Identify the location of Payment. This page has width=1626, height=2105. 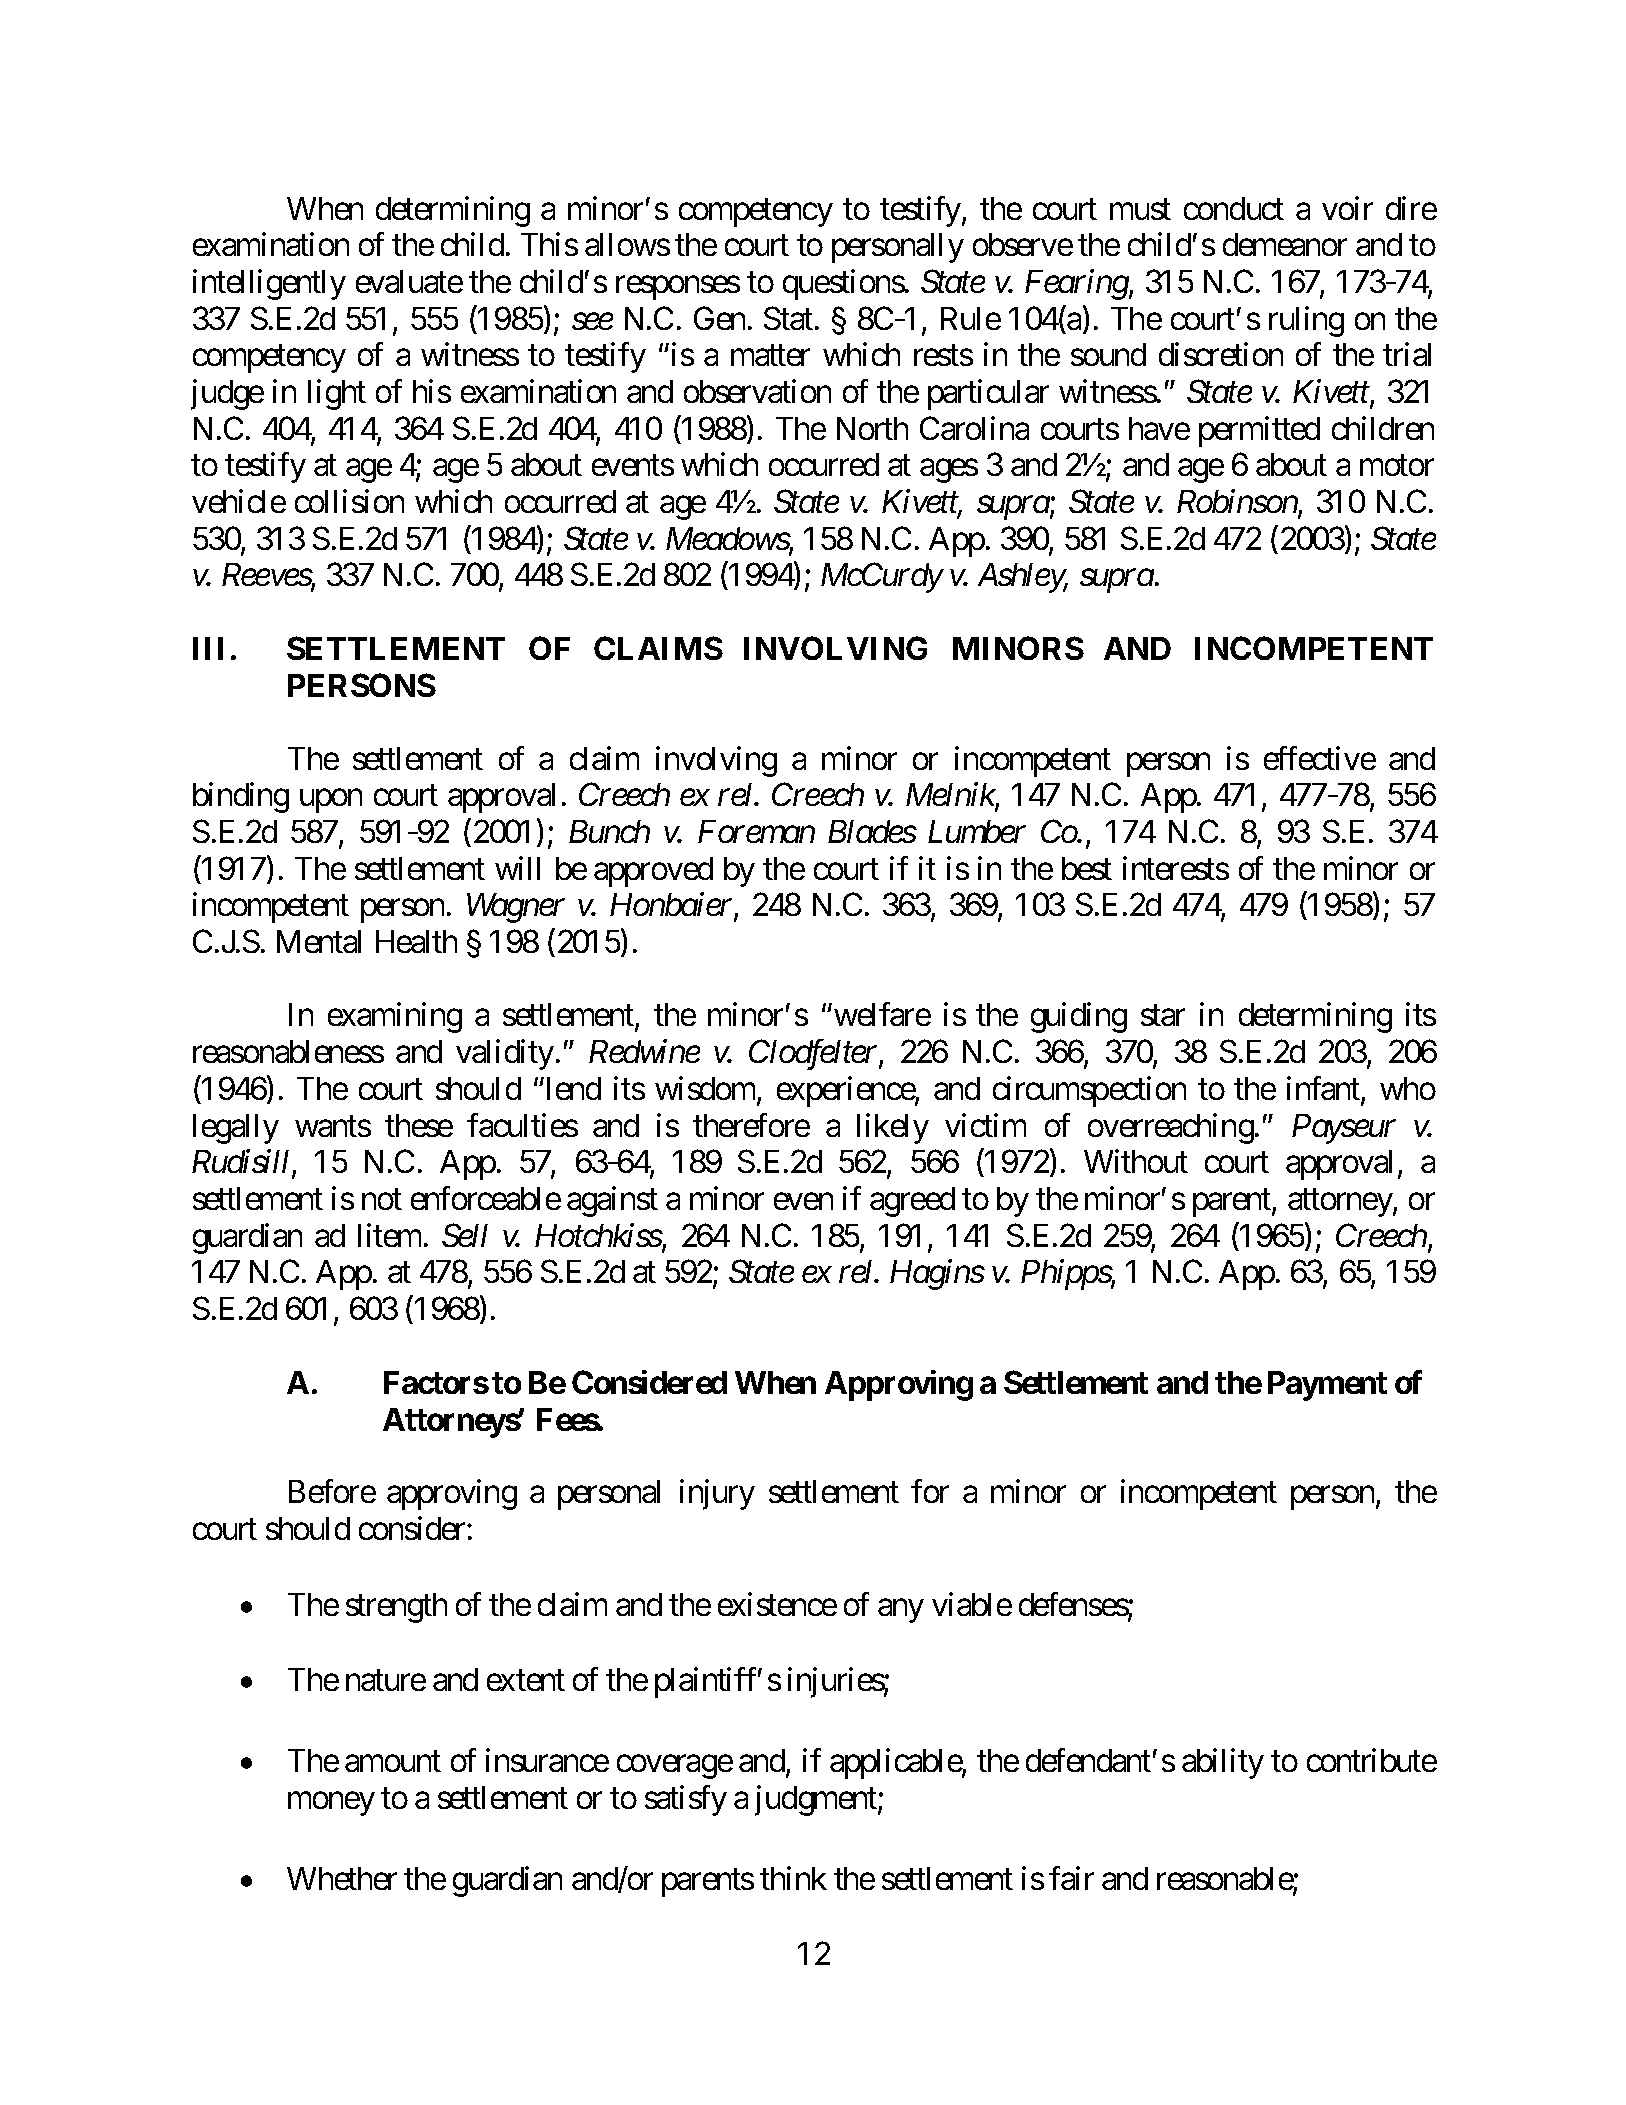
(1327, 1386).
